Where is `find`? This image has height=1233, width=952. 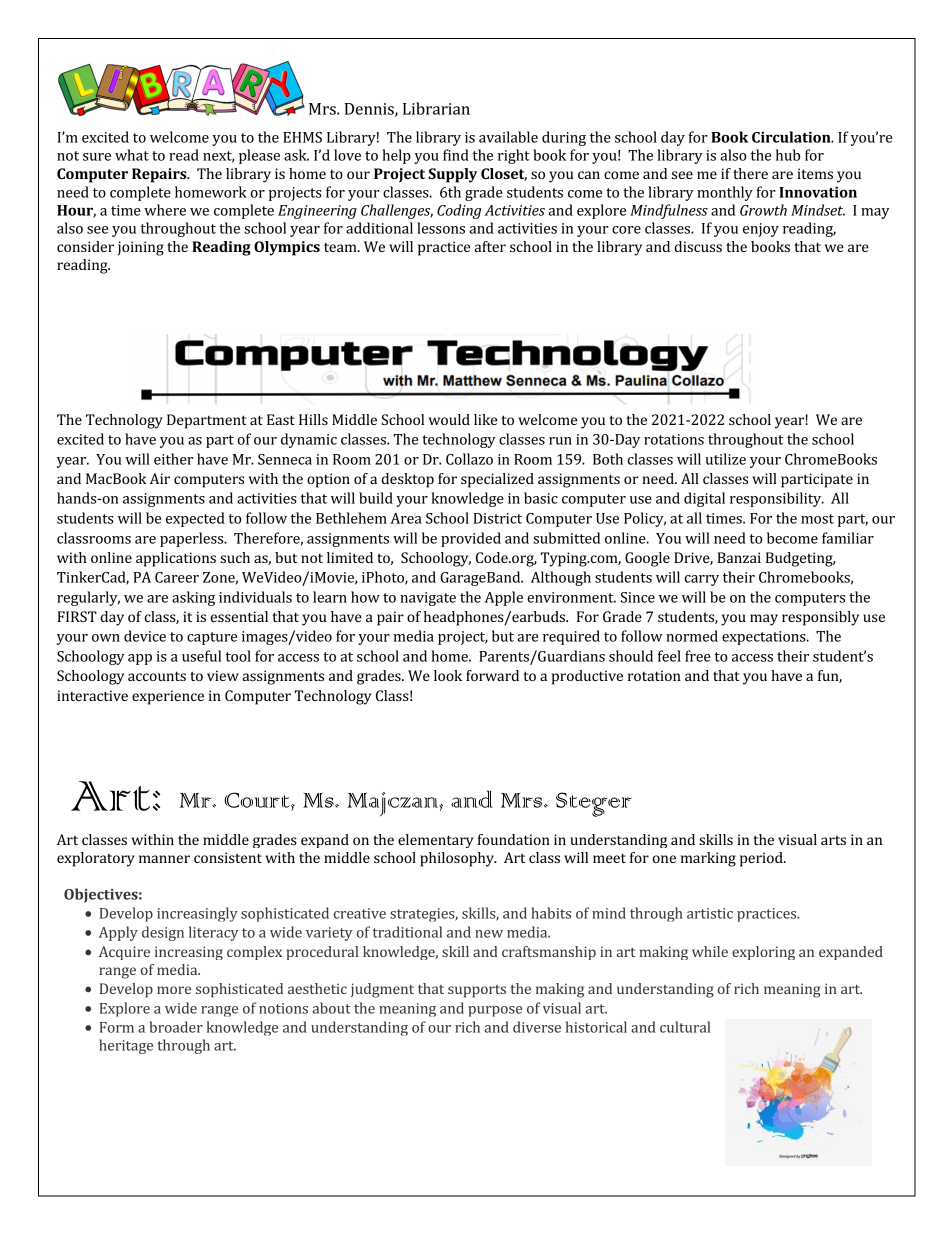 find is located at coordinates (456, 155).
